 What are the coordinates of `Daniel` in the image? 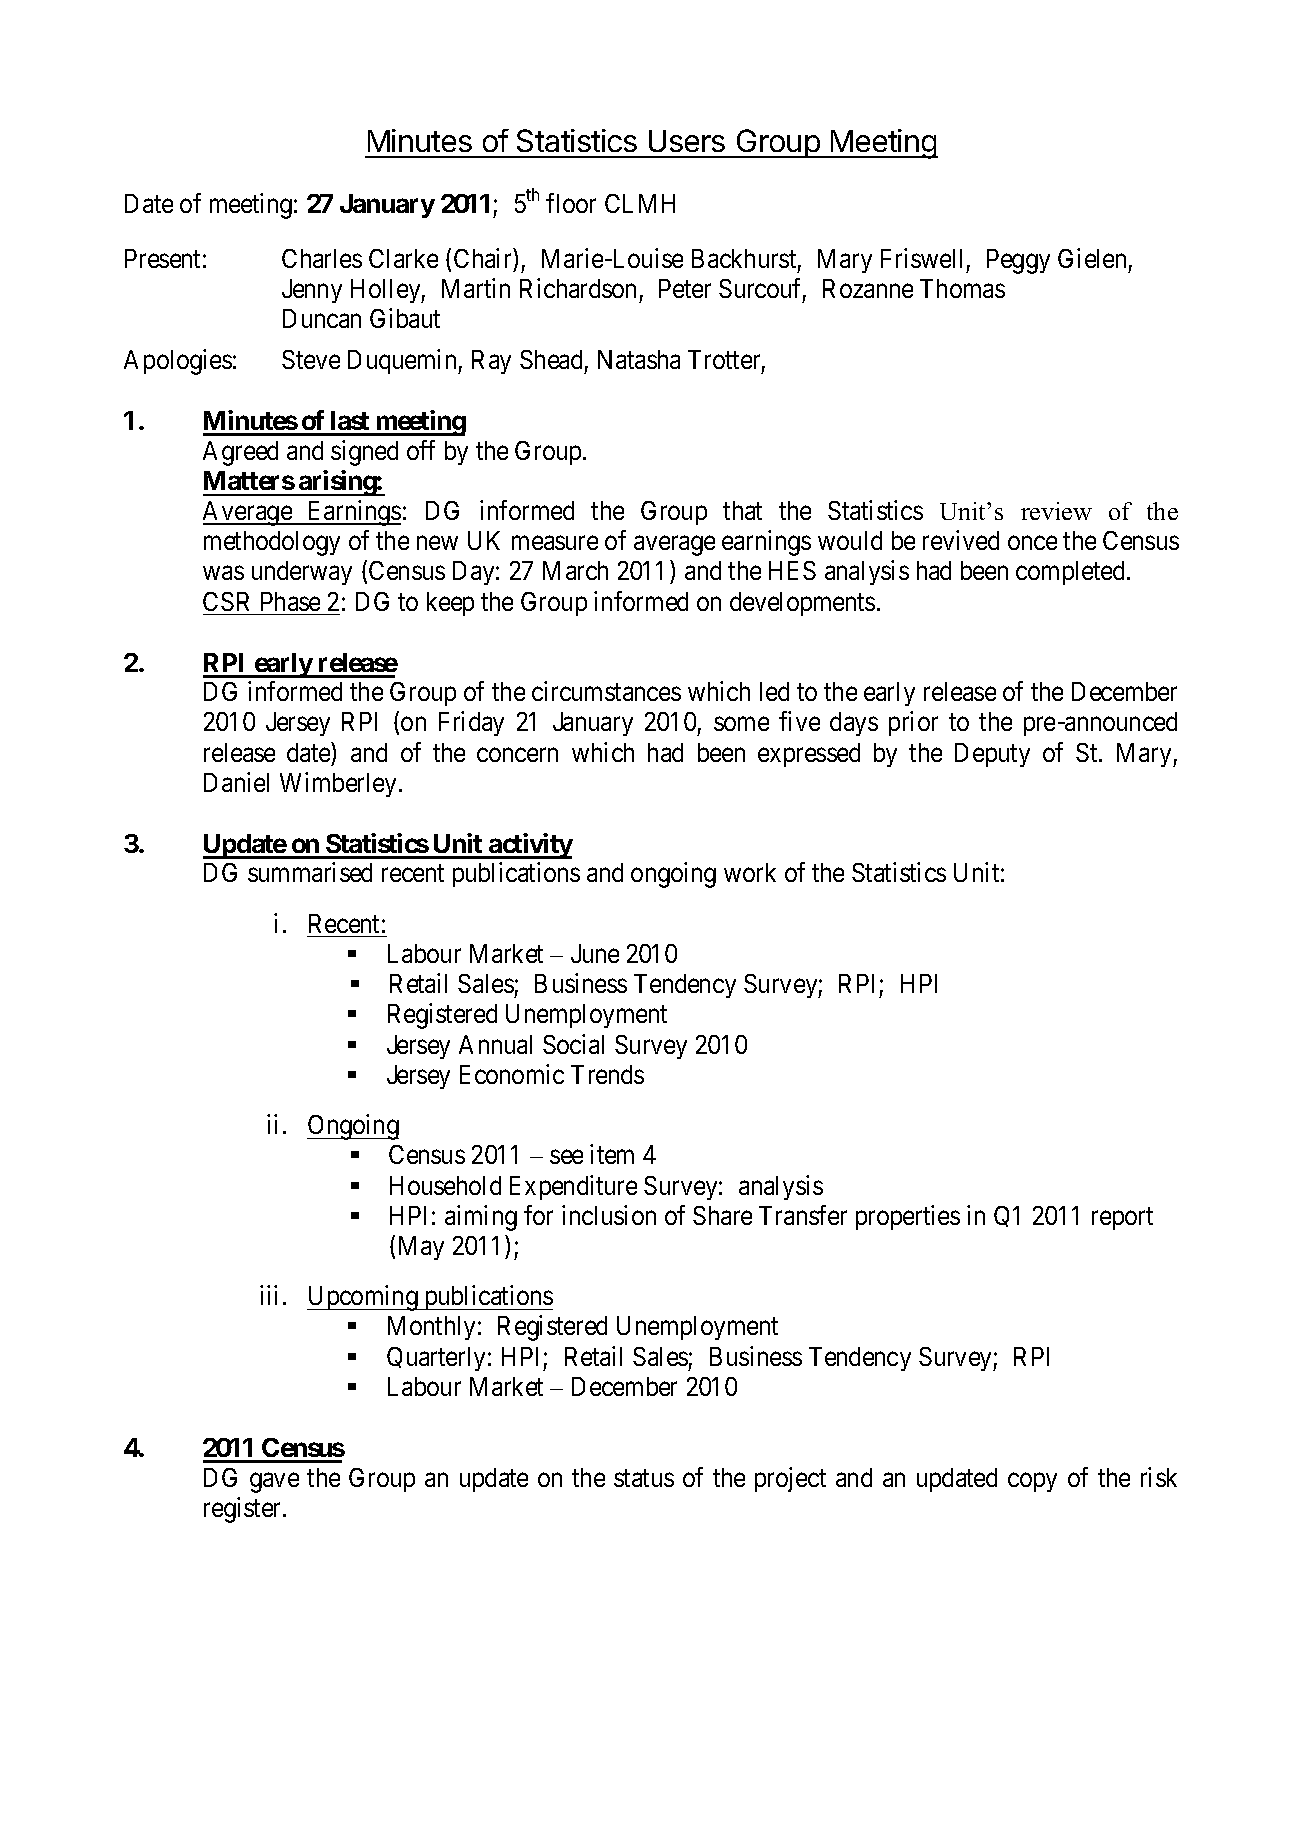 It's located at (236, 782).
